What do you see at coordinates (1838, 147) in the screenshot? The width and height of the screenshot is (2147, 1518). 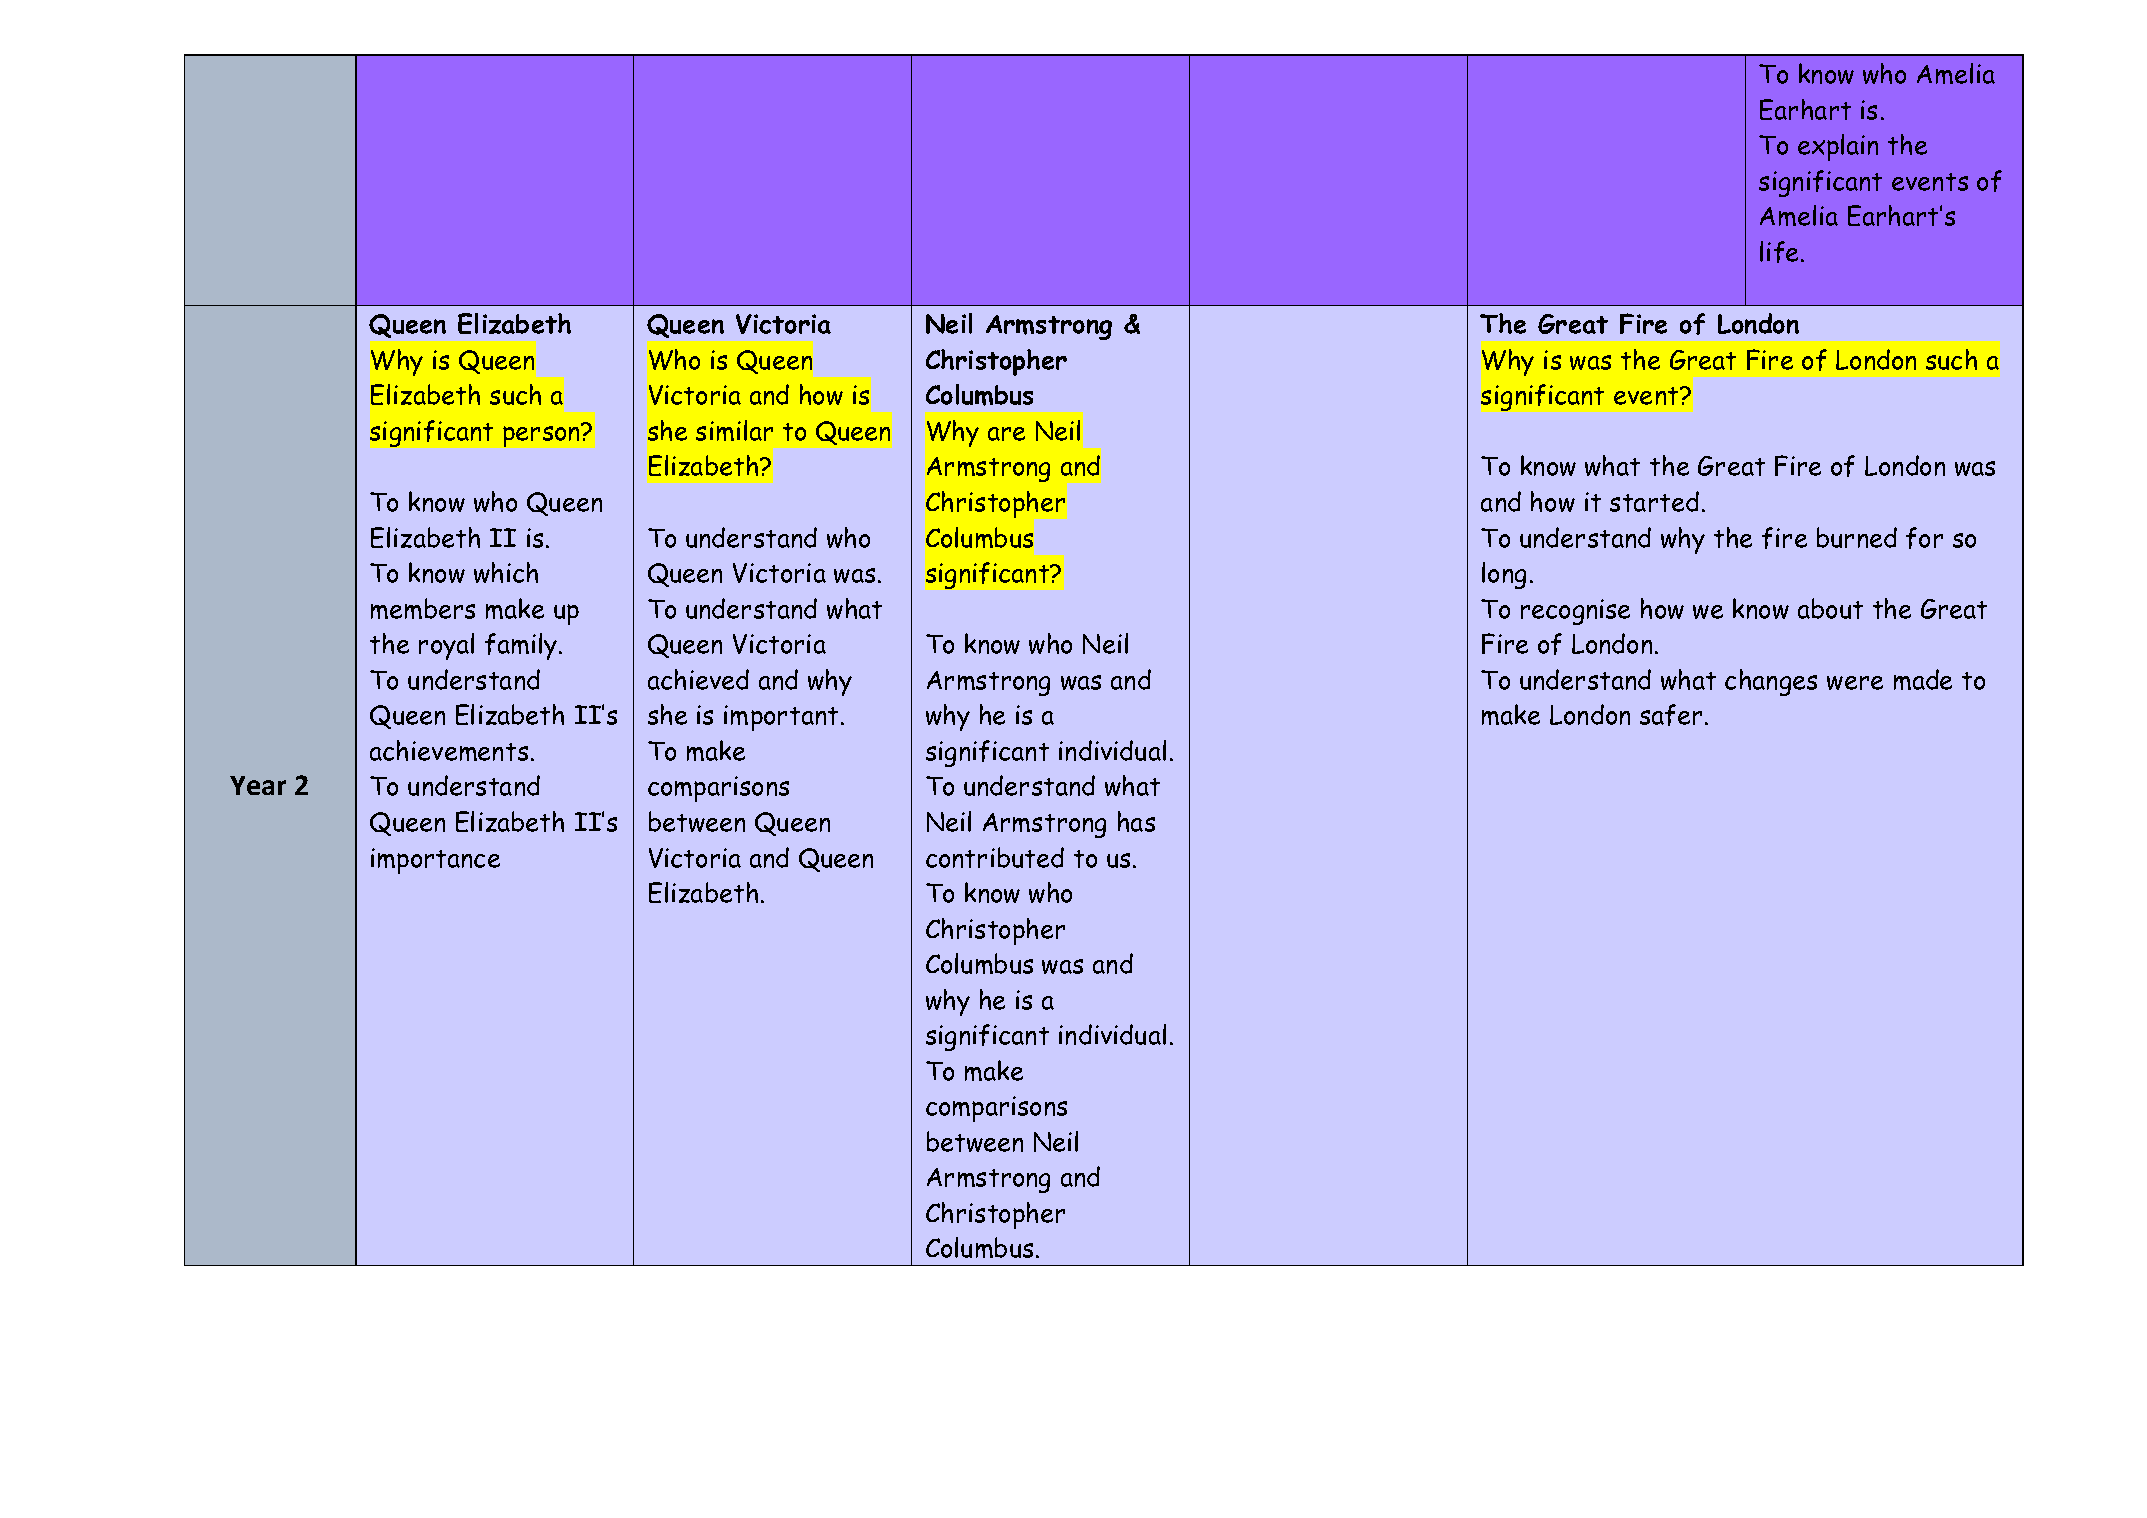 I see `explain` at bounding box center [1838, 147].
